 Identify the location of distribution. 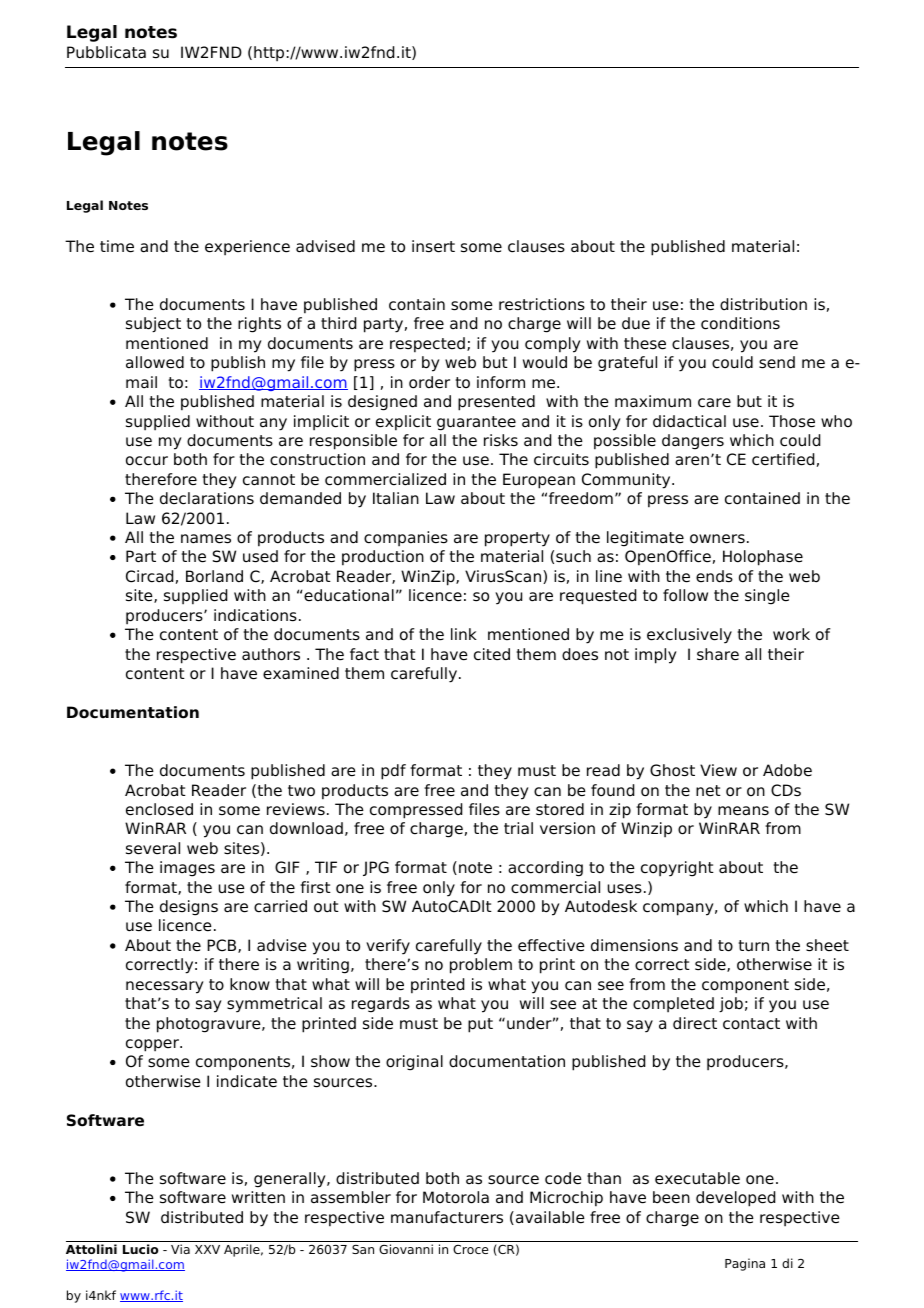
(763, 304).
